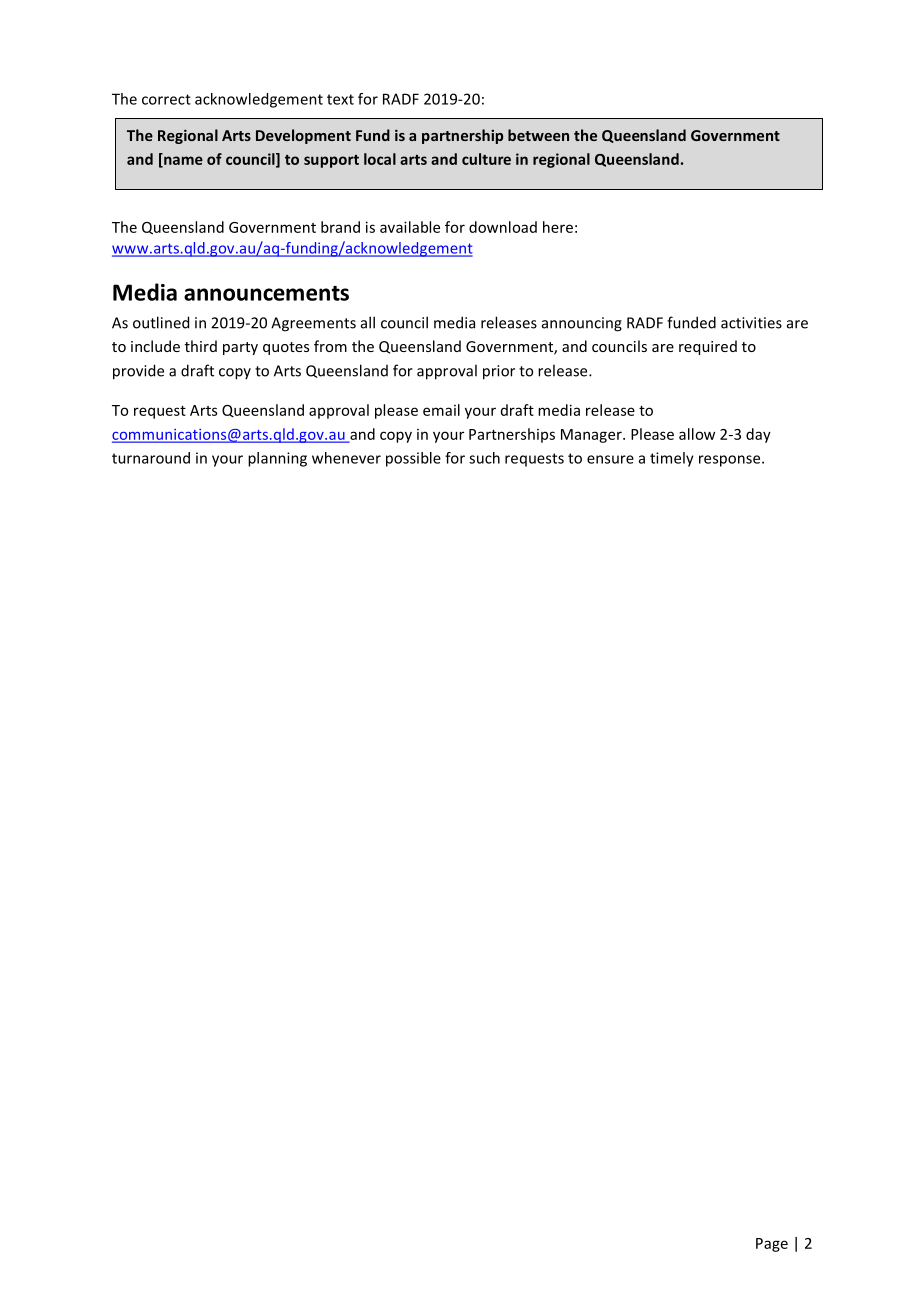 The width and height of the screenshot is (924, 1308). I want to click on email, so click(441, 410).
